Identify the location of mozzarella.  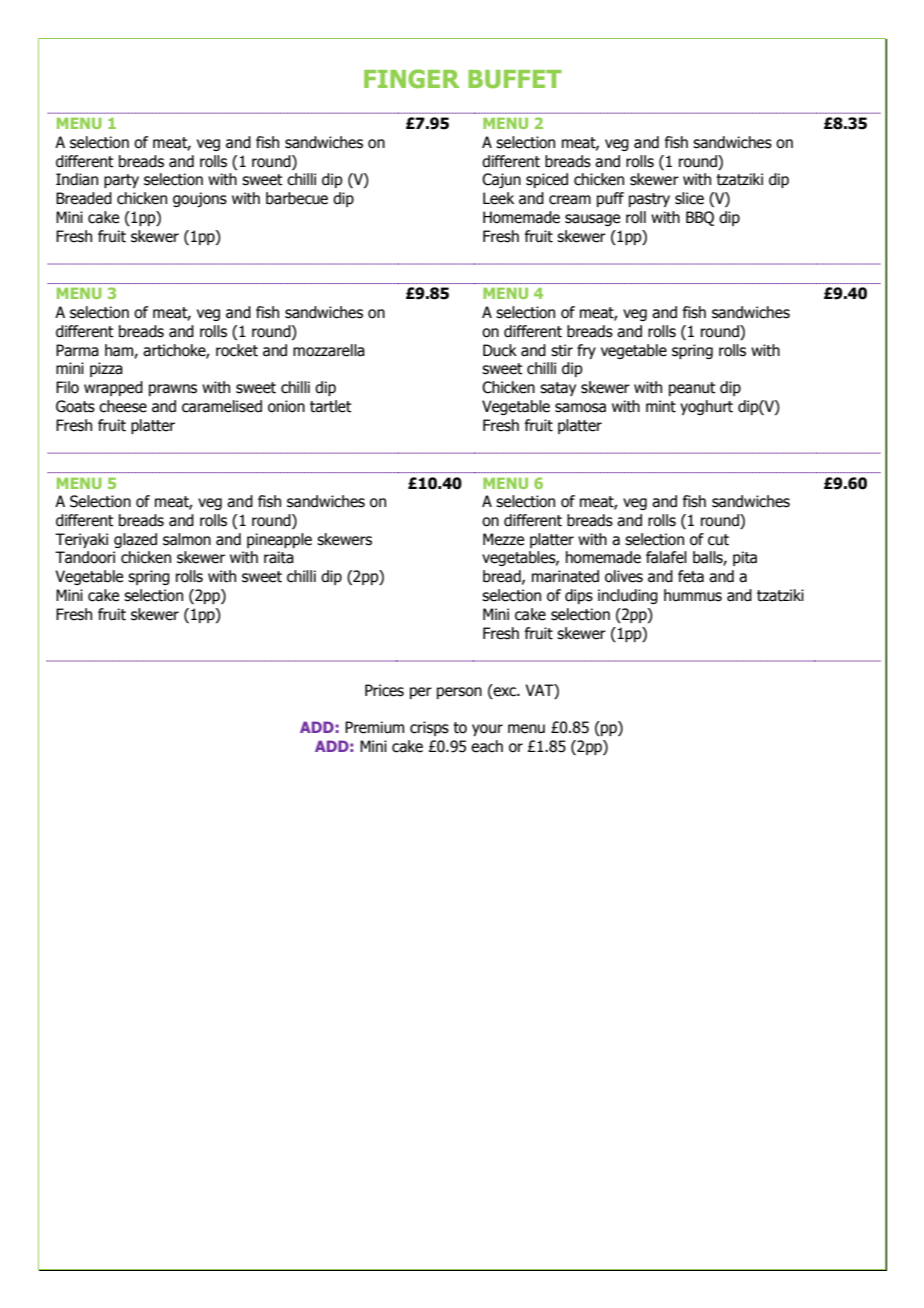
(329, 350).
